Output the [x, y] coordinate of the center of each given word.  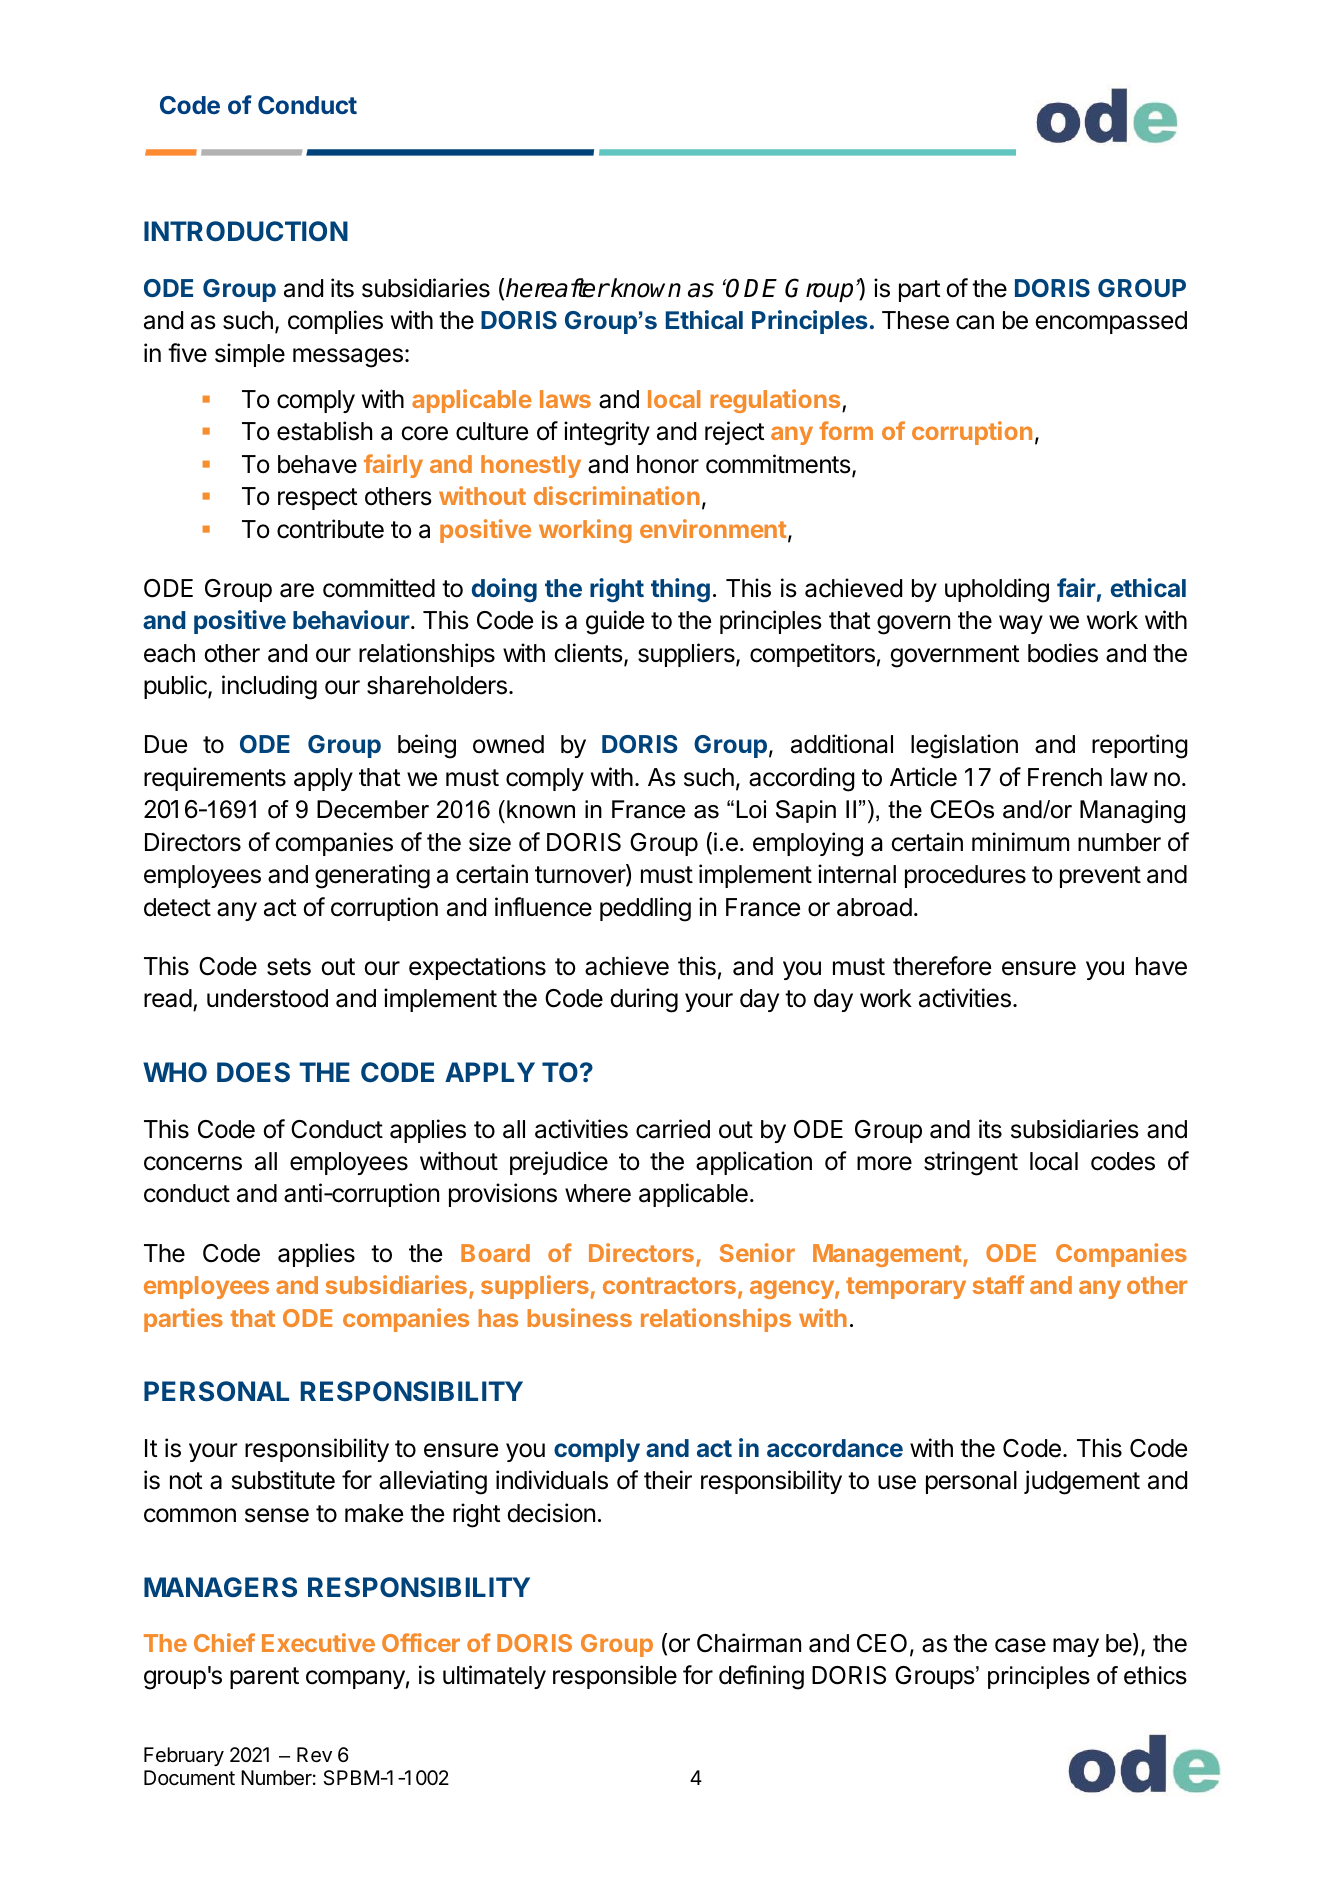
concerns [193, 1163]
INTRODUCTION [246, 231]
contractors [669, 1285]
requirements [215, 779]
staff [998, 1284]
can [975, 322]
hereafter [557, 288]
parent [264, 1678]
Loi [751, 809]
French [1065, 777]
